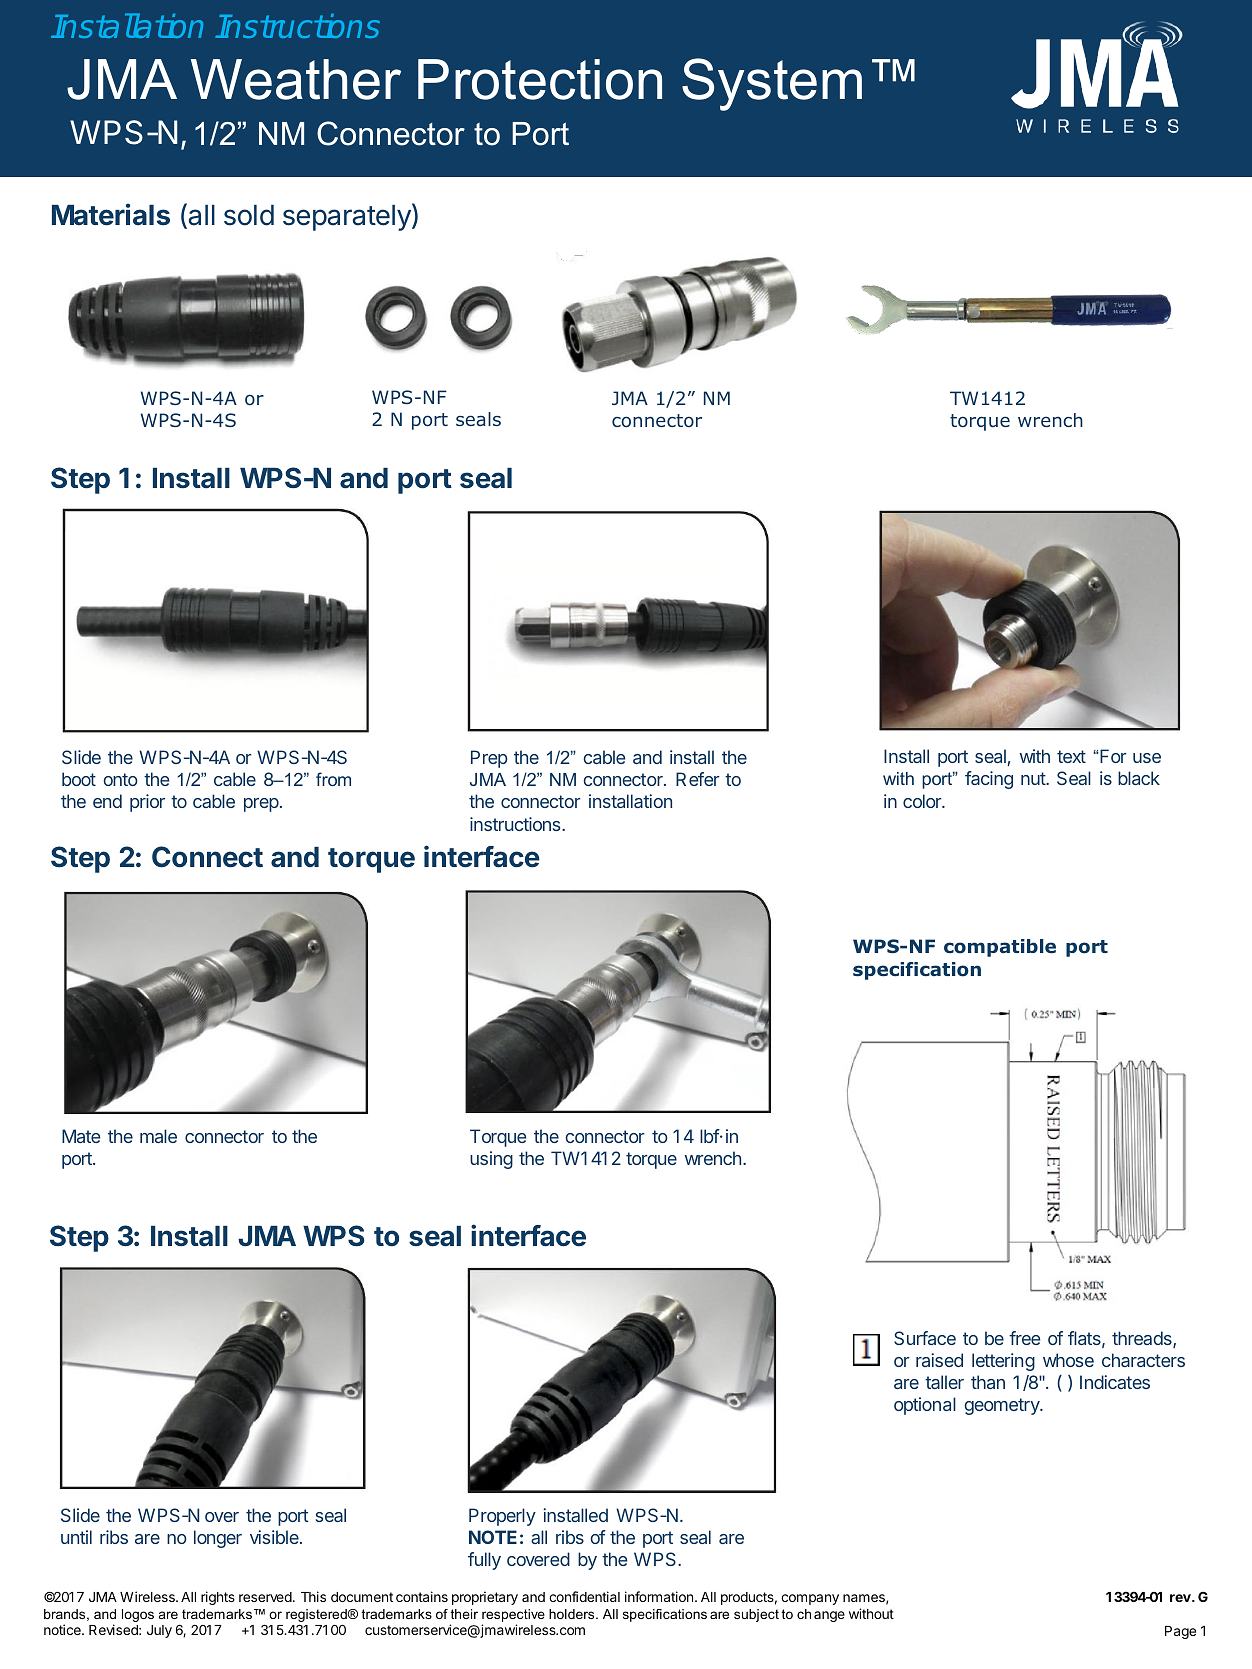  I want to click on free, so click(1024, 1338).
